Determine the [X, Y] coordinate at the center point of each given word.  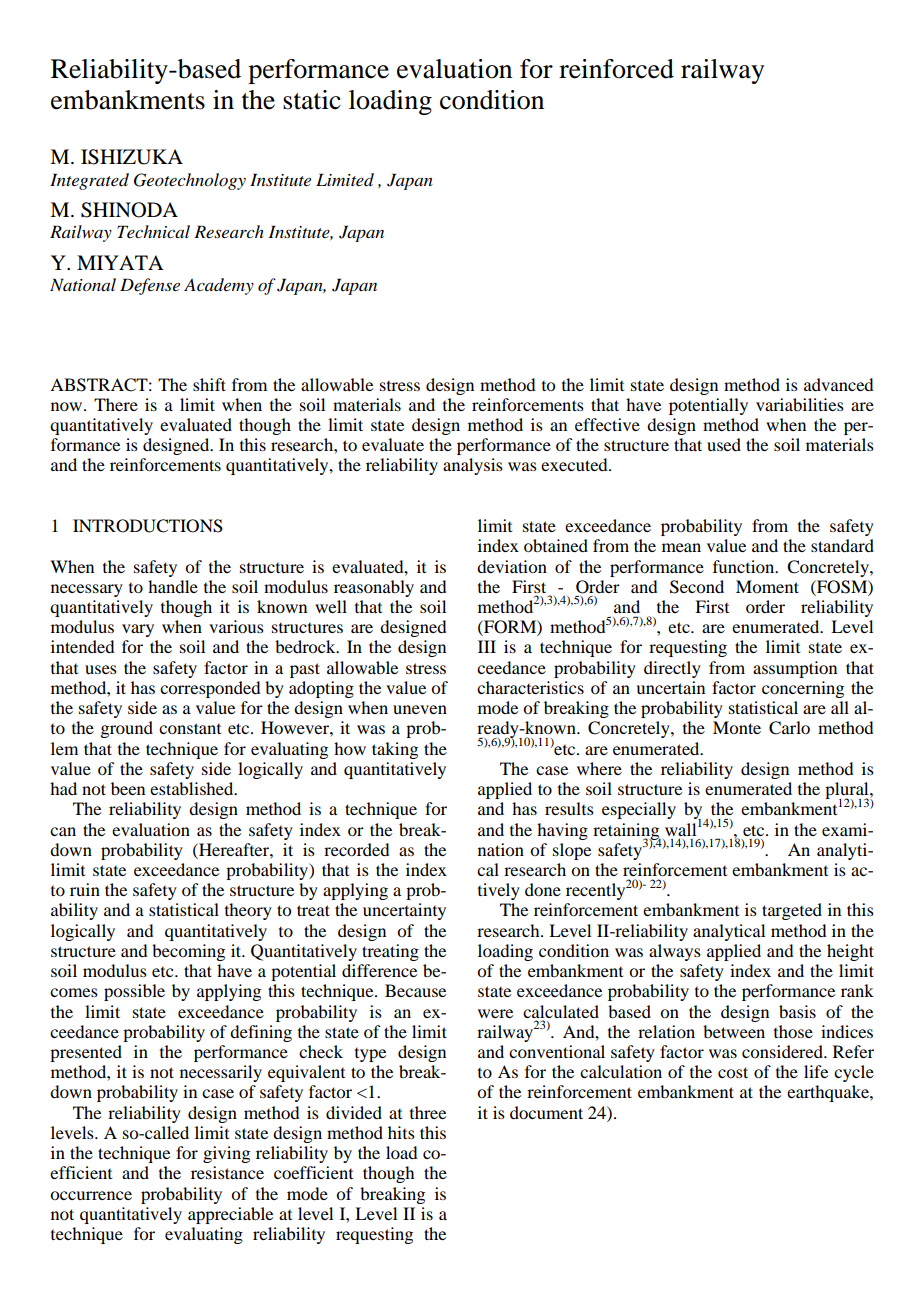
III [487, 646]
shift [209, 384]
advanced [838, 384]
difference [379, 970]
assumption [795, 669]
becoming [188, 952]
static [312, 100]
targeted [792, 911]
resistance [227, 1172]
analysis [473, 466]
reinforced [616, 69]
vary [138, 630]
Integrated [89, 181]
